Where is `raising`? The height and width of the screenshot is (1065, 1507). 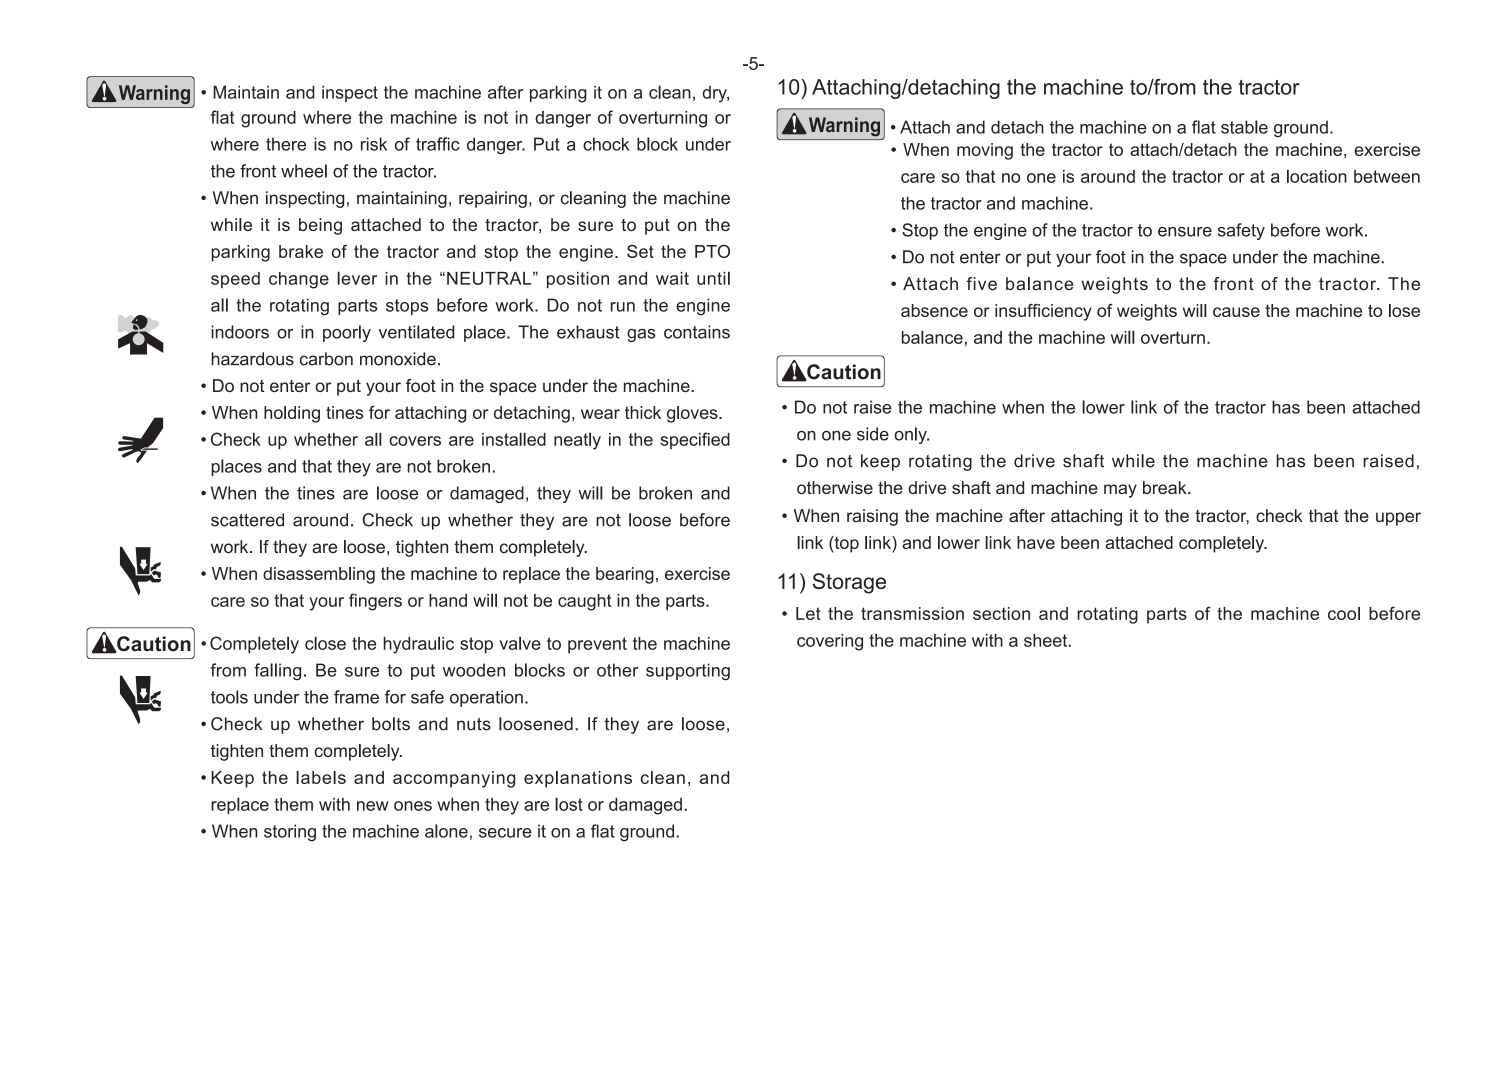 raising is located at coordinates (872, 517).
